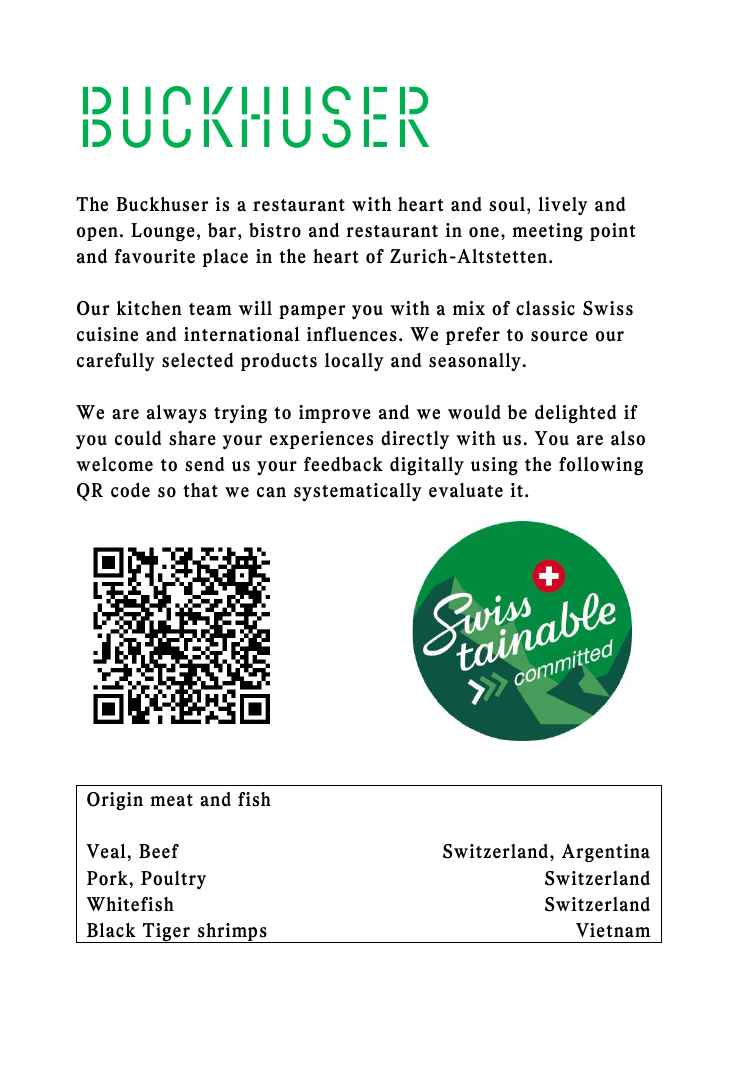 The height and width of the screenshot is (1067, 752). I want to click on bistro, so click(275, 230).
